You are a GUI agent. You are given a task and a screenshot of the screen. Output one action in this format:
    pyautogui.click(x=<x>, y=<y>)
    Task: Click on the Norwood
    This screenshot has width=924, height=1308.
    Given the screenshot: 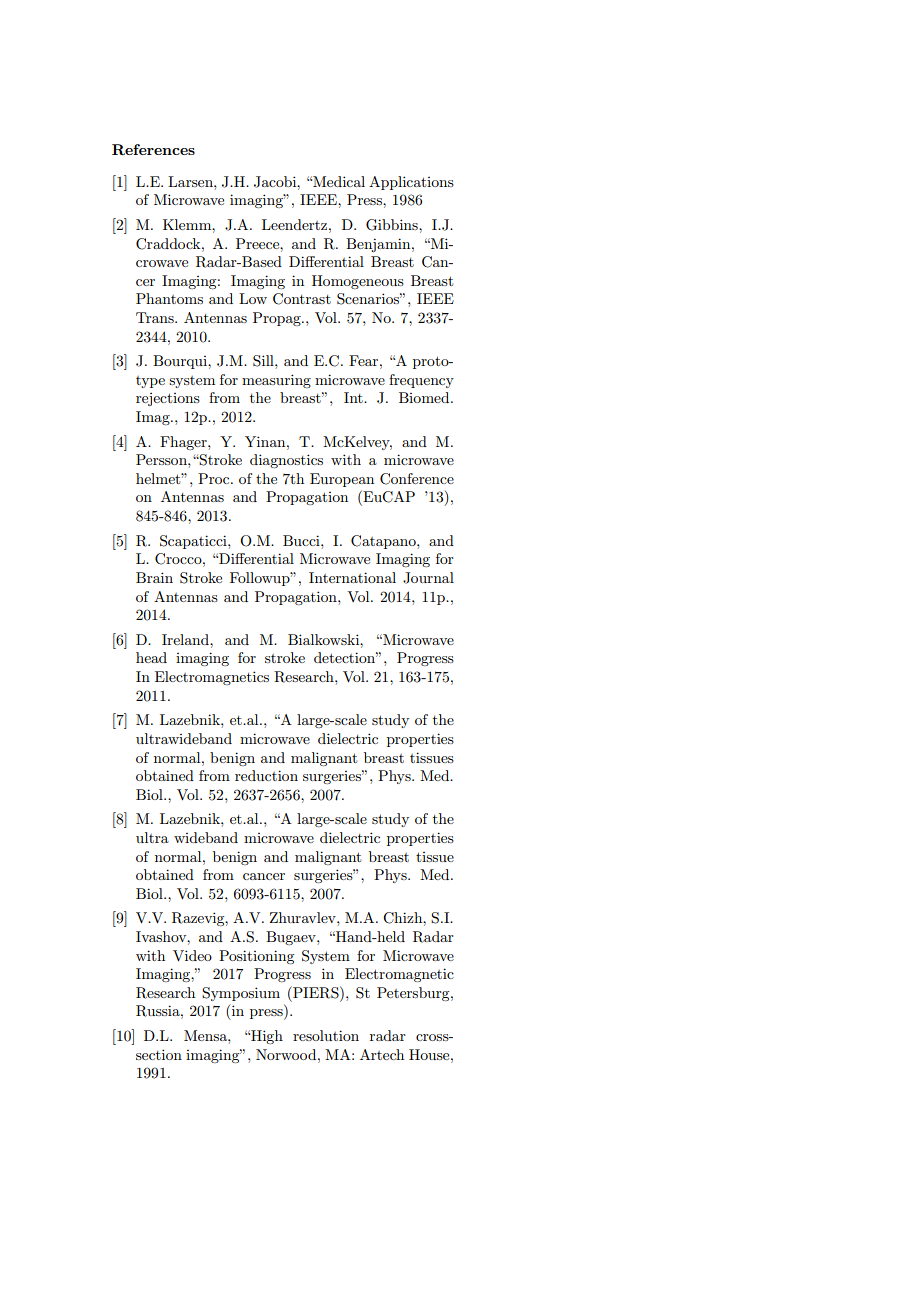 What is the action you would take?
    pyautogui.click(x=287, y=1054)
